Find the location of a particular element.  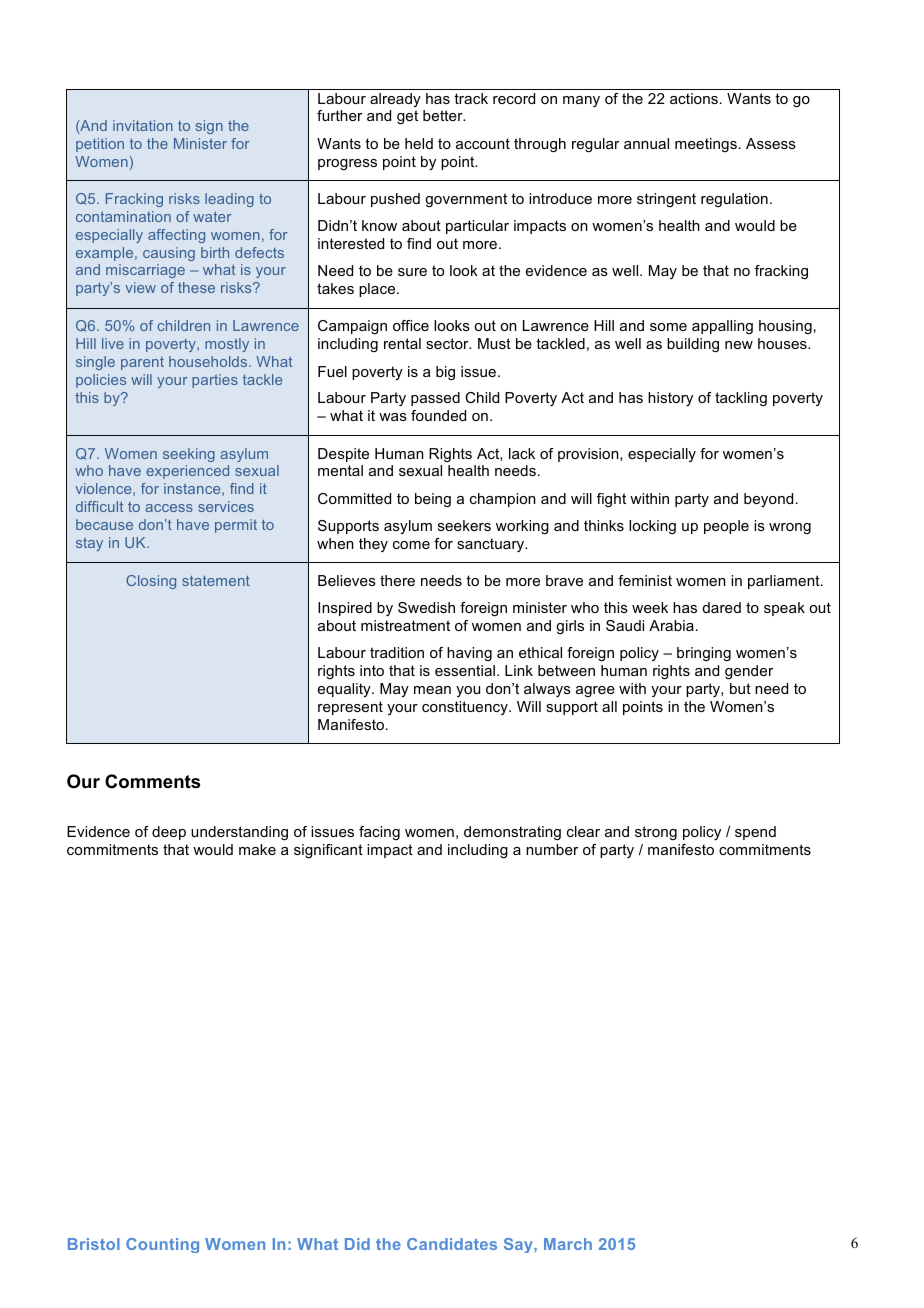

mean is located at coordinates (432, 690).
